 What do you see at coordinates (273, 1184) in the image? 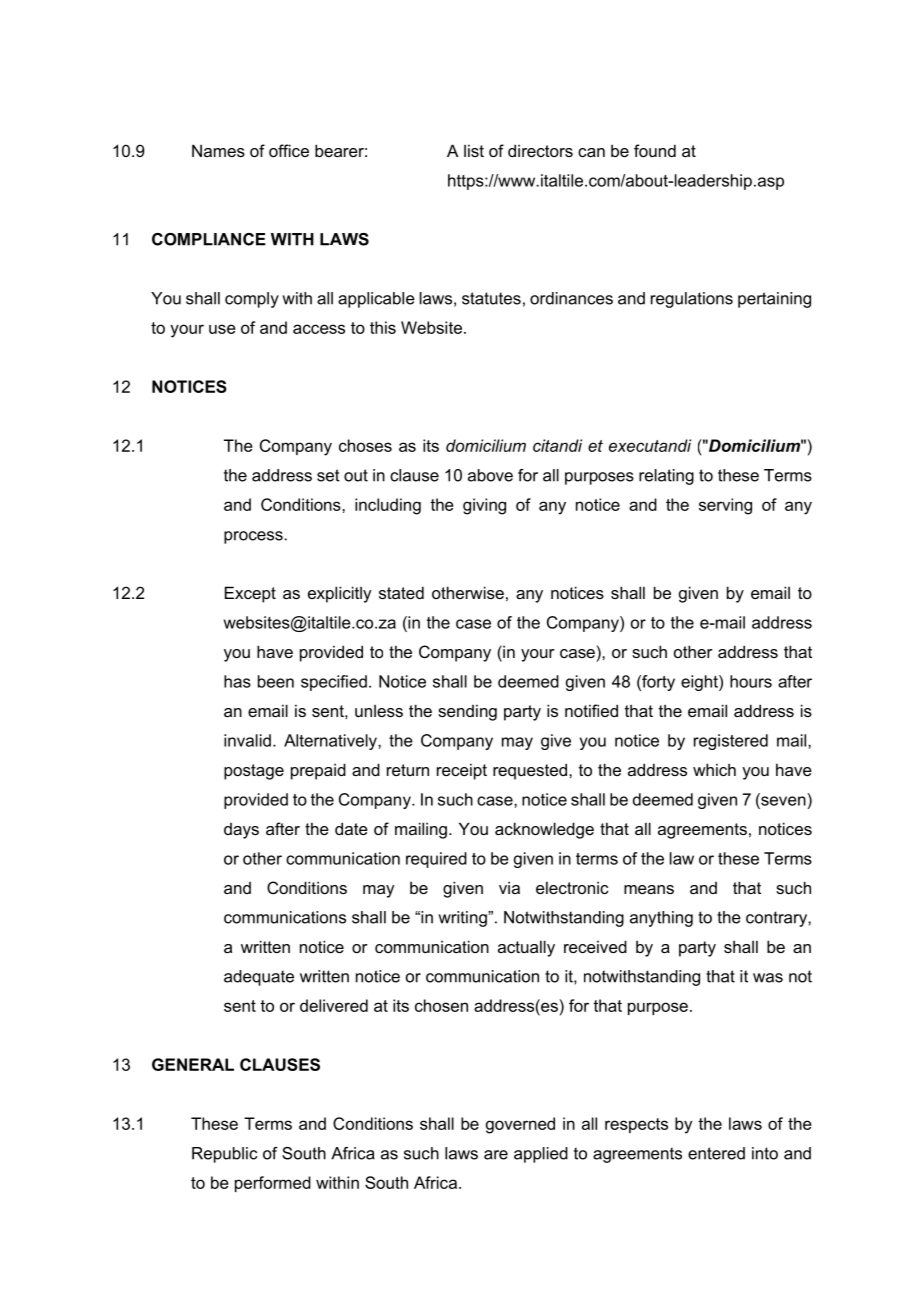
I see `performed` at bounding box center [273, 1184].
